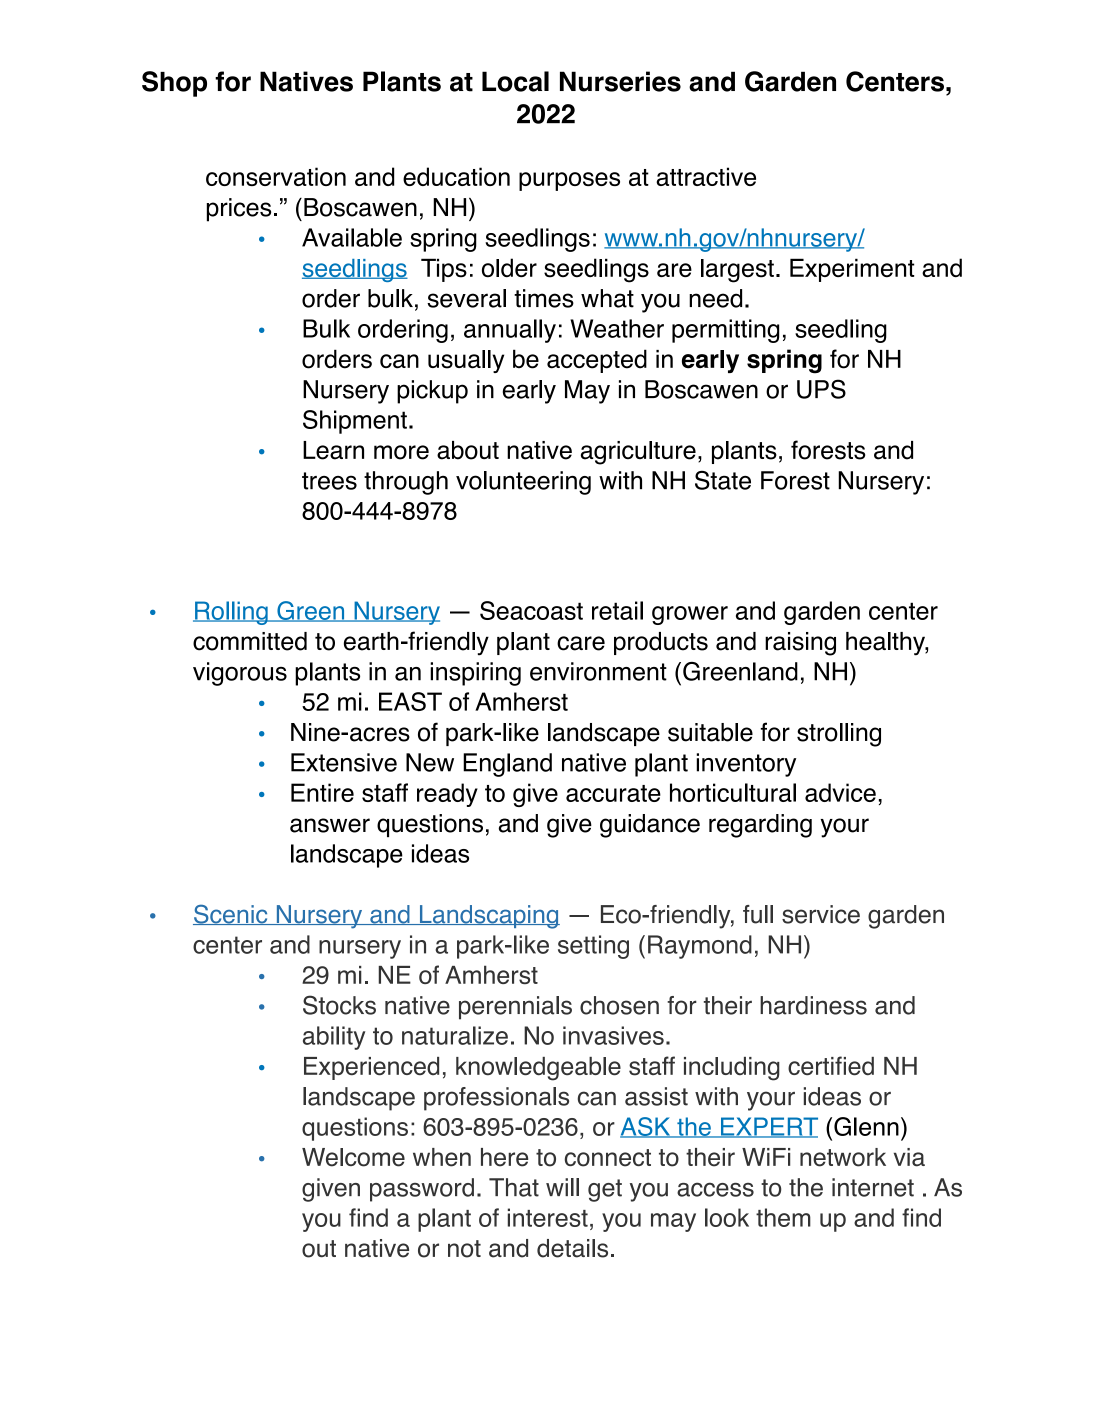 The image size is (1093, 1414). Describe the element at coordinates (706, 176) in the screenshot. I see `attractive` at that location.
